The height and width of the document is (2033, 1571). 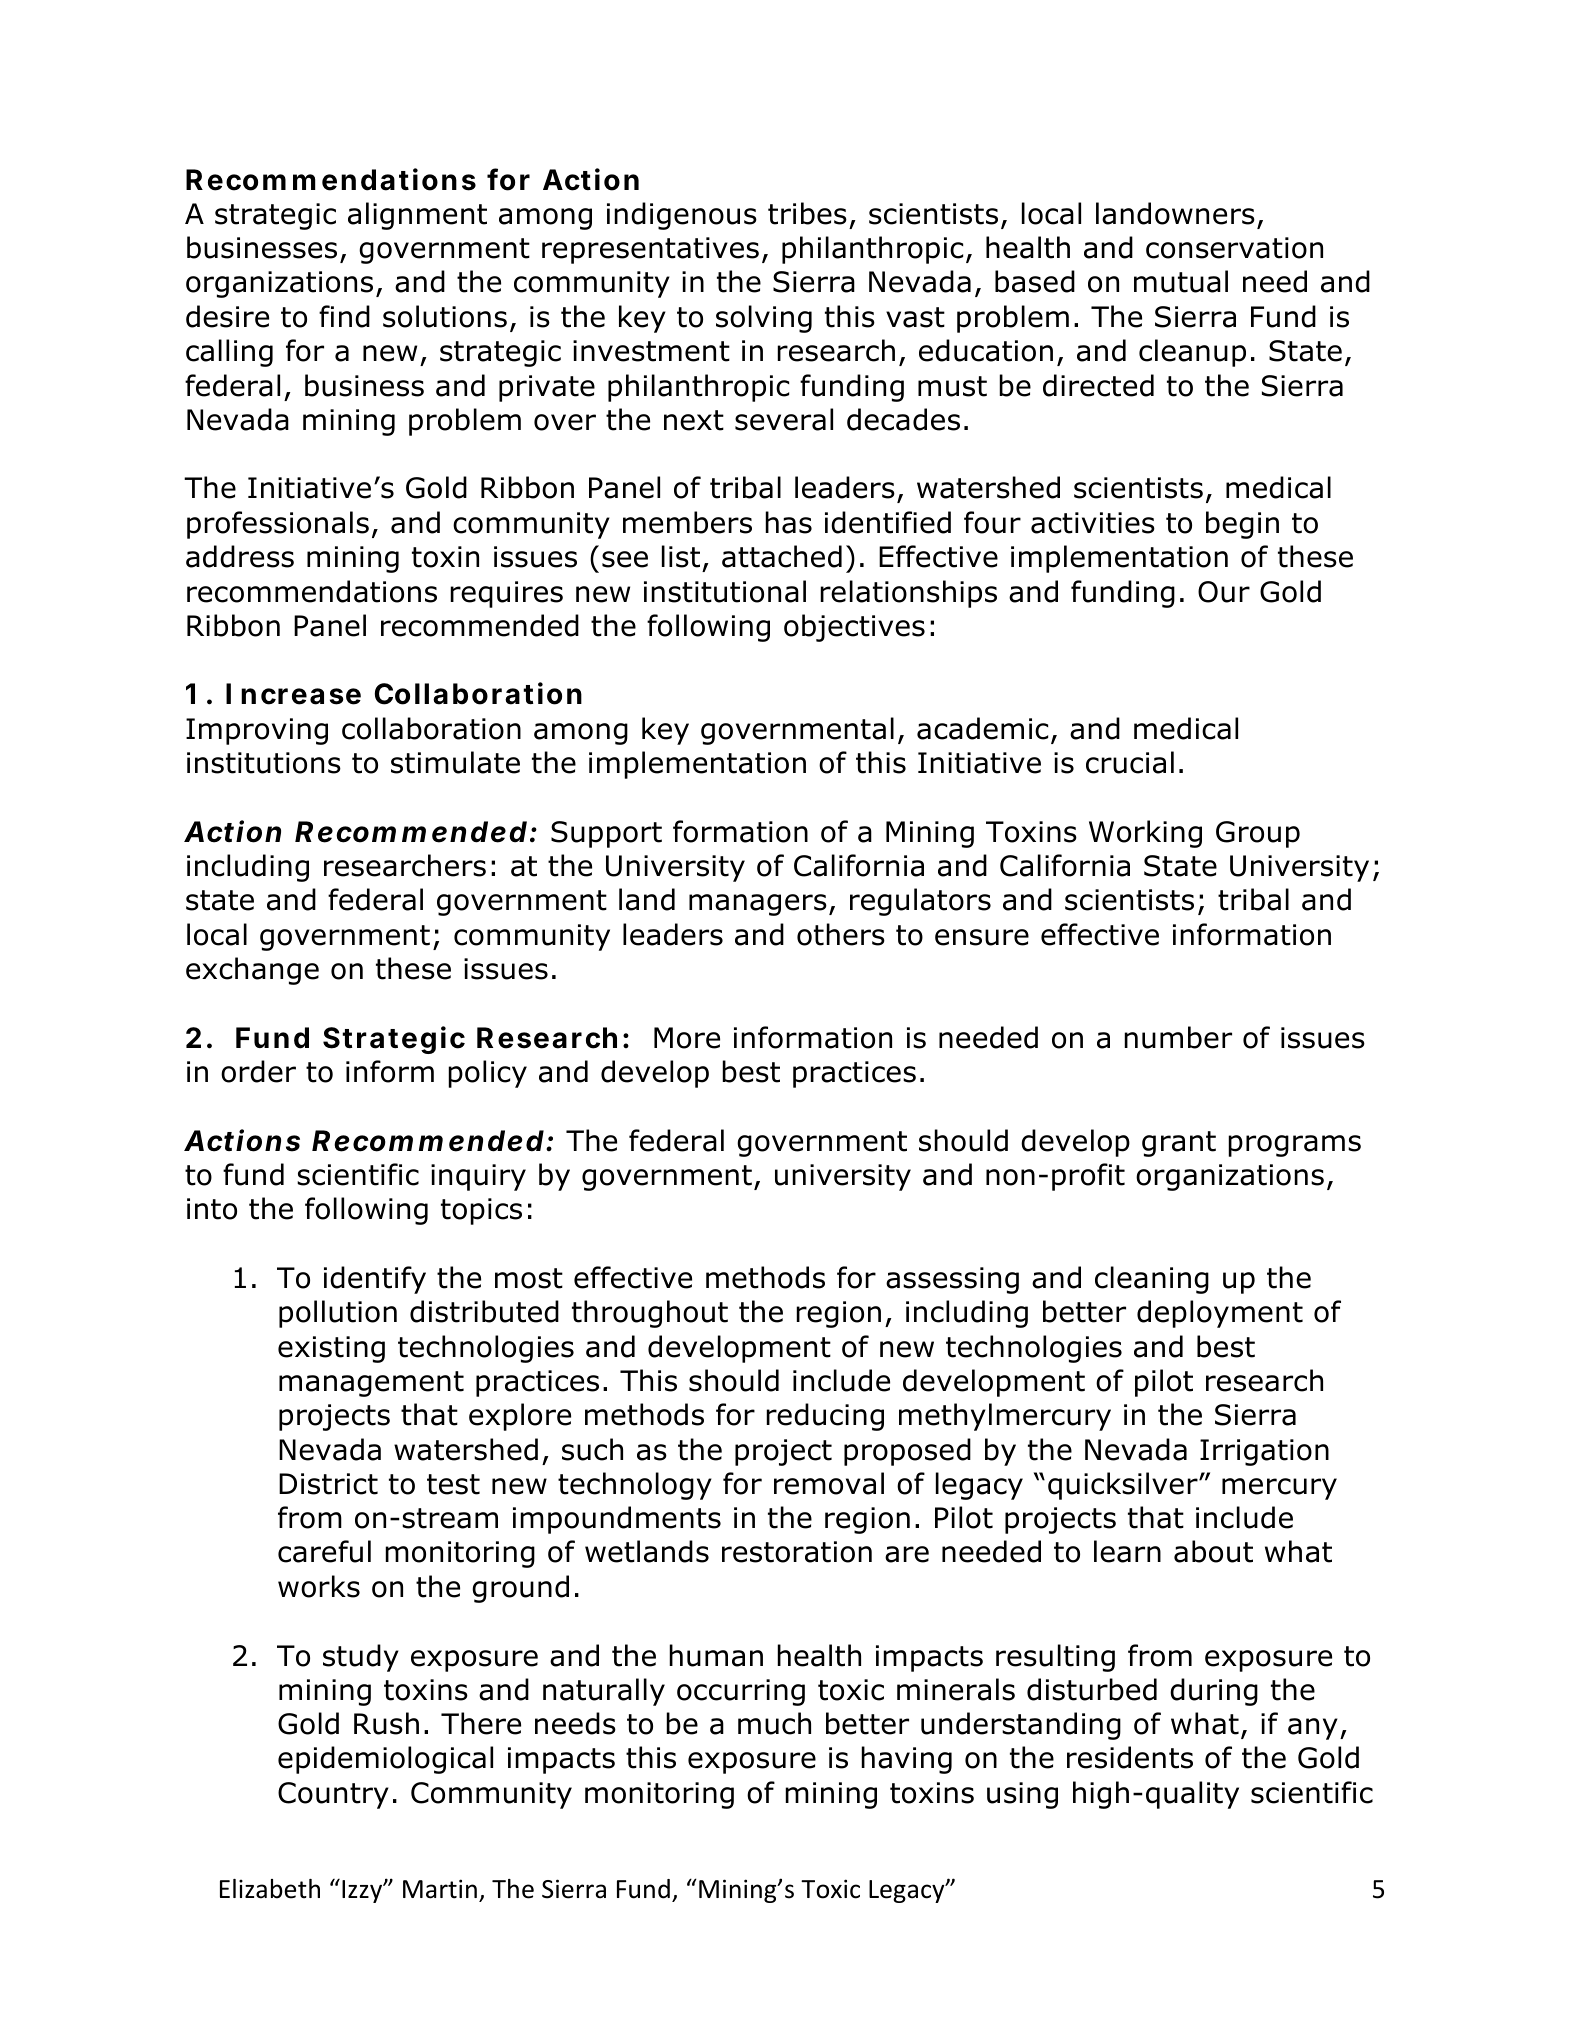 I want to click on institutions, so click(x=264, y=763).
